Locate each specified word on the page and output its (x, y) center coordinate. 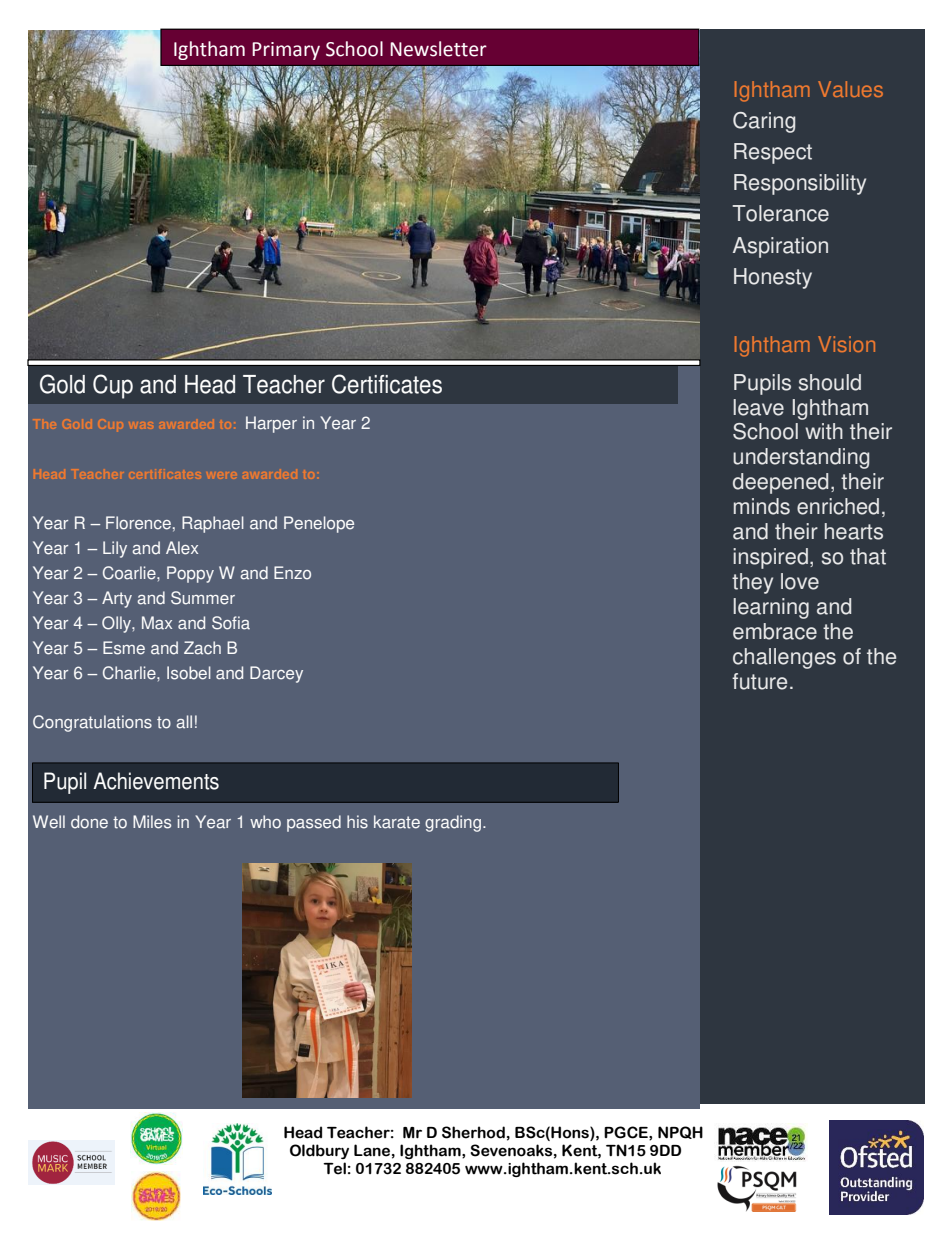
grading (454, 823)
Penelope (319, 524)
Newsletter (438, 49)
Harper (271, 424)
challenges (784, 658)
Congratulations (92, 723)
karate (397, 822)
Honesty (773, 278)
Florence (138, 523)
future (759, 681)
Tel (334, 1168)
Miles (152, 822)
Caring (764, 122)
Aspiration (780, 247)
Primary (286, 51)
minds (762, 506)
